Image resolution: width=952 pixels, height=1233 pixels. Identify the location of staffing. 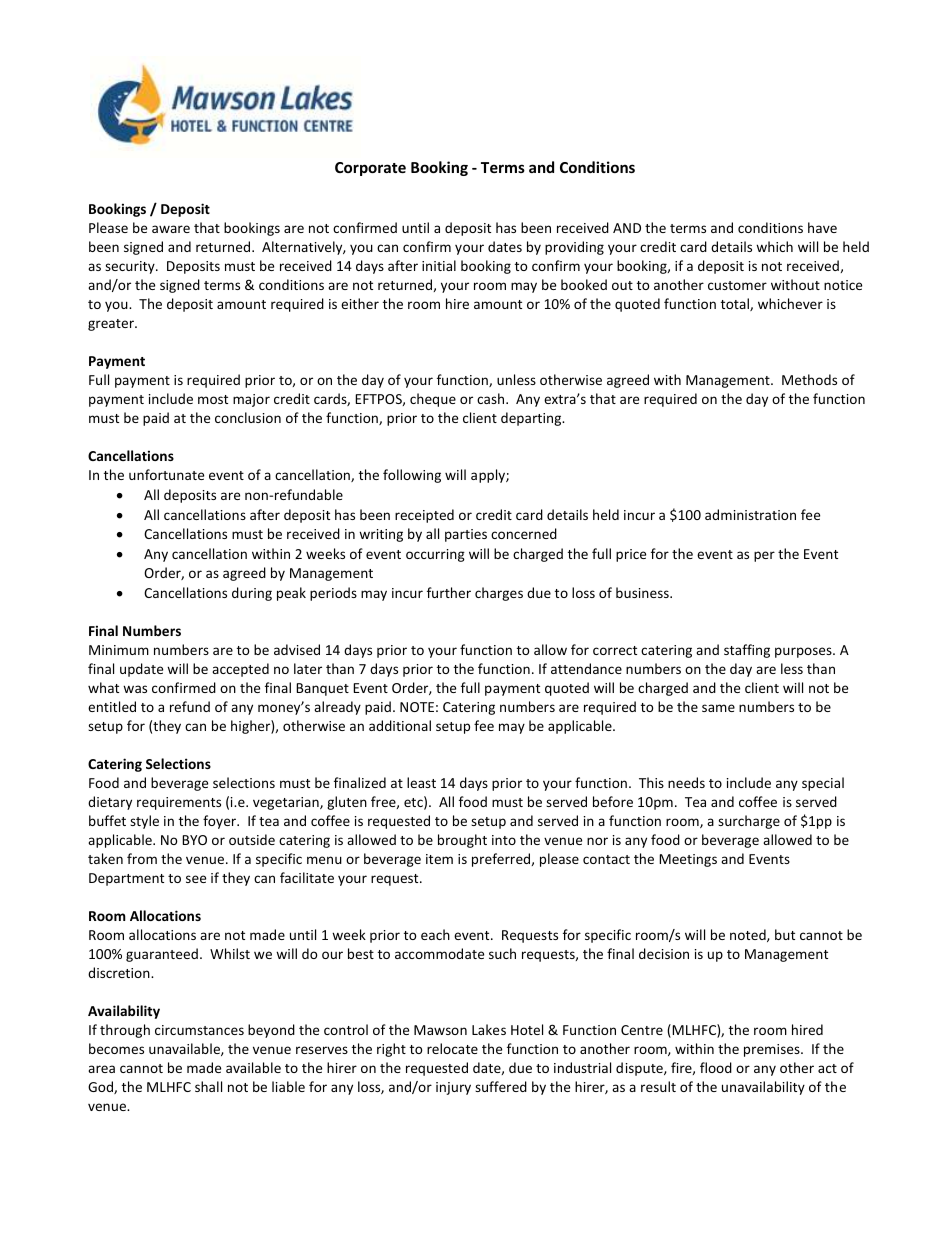
(747, 651).
